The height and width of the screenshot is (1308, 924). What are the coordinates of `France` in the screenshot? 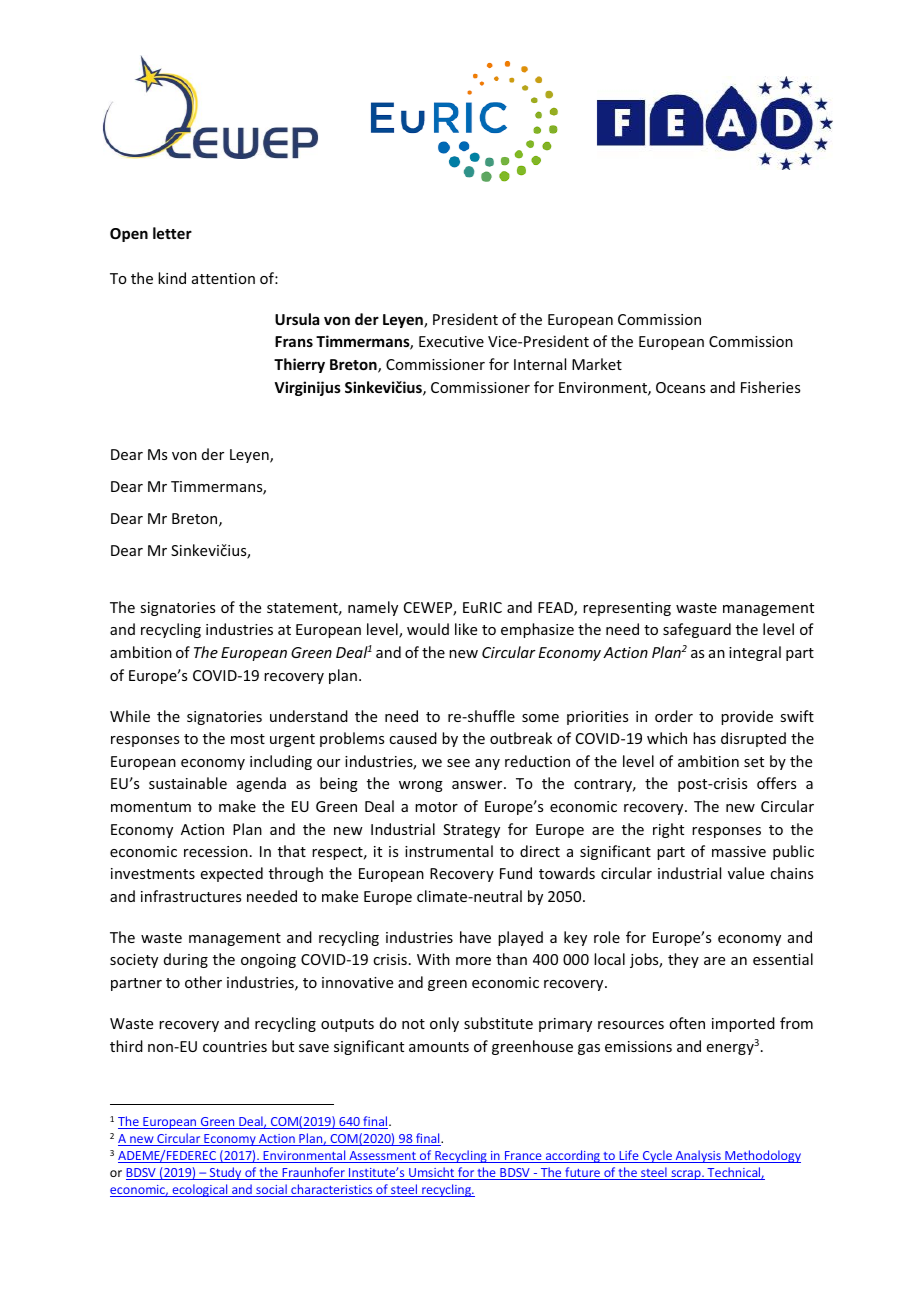 It's located at (523, 1157).
